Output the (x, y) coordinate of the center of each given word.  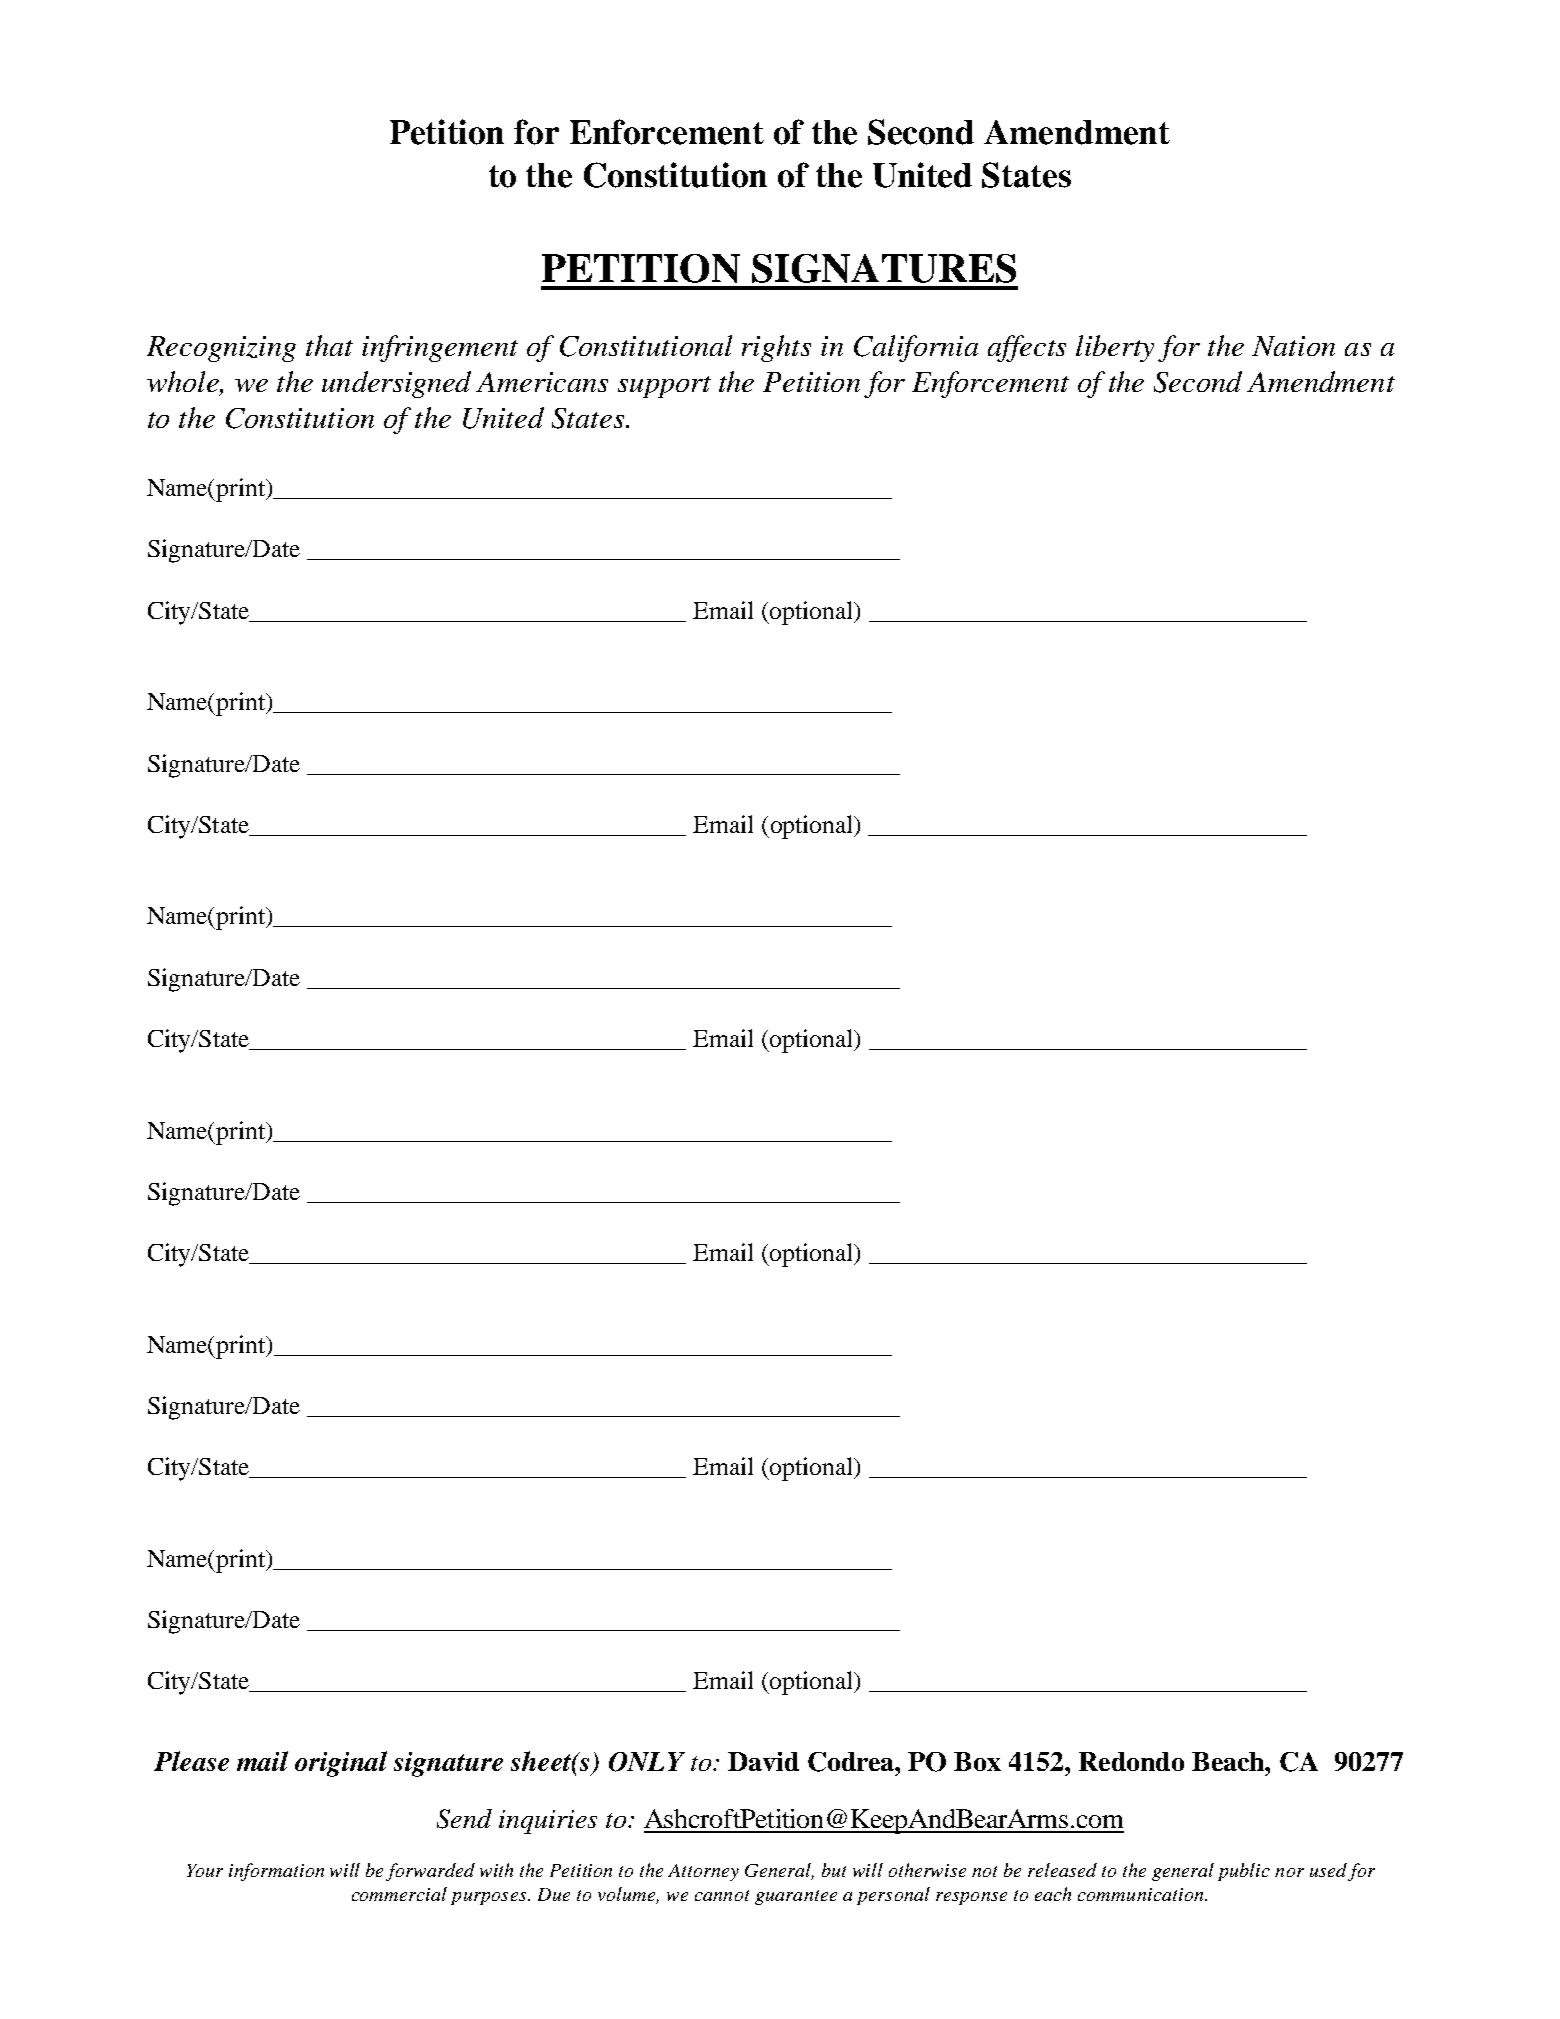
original (341, 1764)
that (329, 345)
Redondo (1131, 1761)
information (276, 1872)
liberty (1115, 348)
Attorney (703, 1872)
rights (776, 348)
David (763, 1761)
